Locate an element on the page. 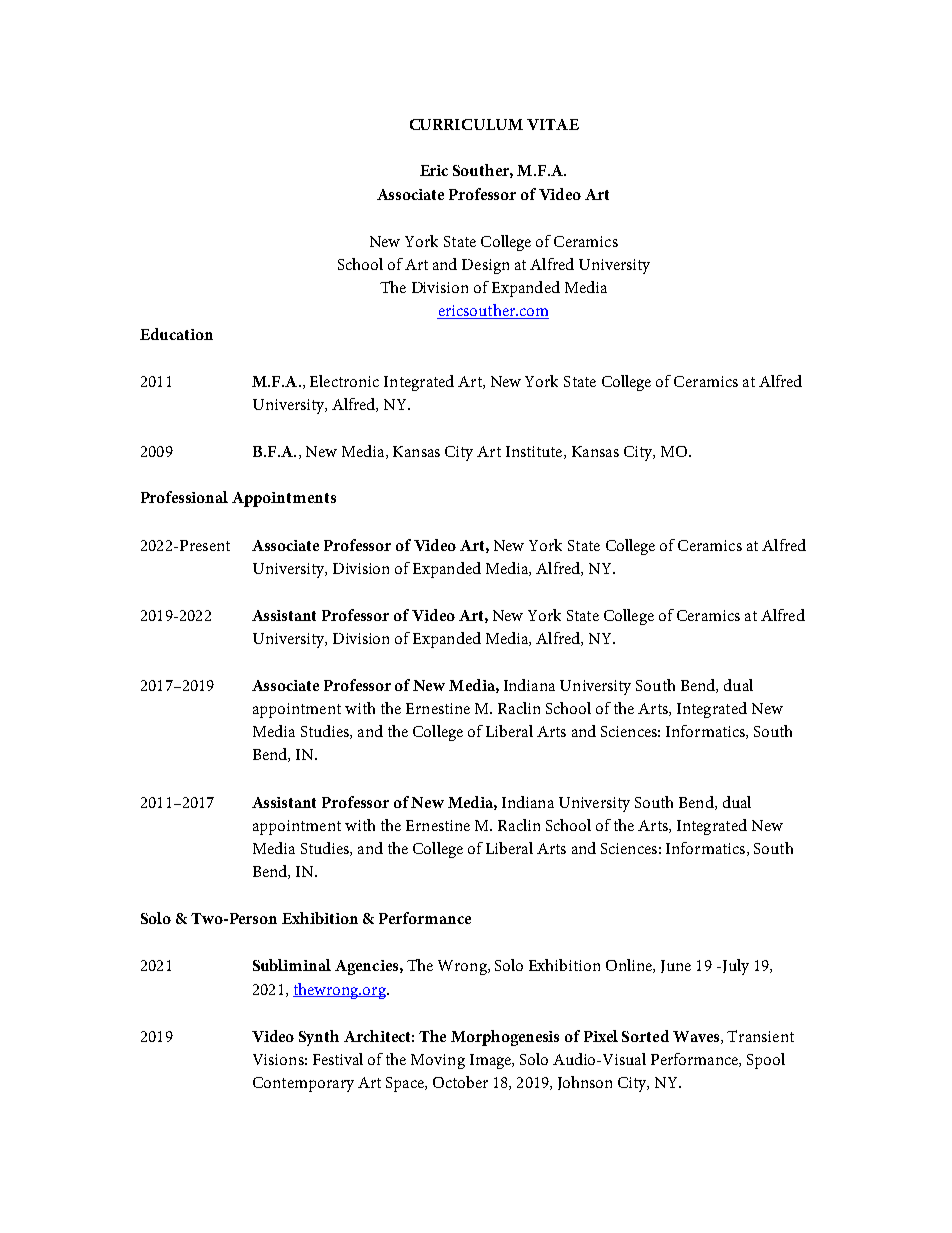 This image has height=1233, width=952. Image is located at coordinates (491, 1061).
